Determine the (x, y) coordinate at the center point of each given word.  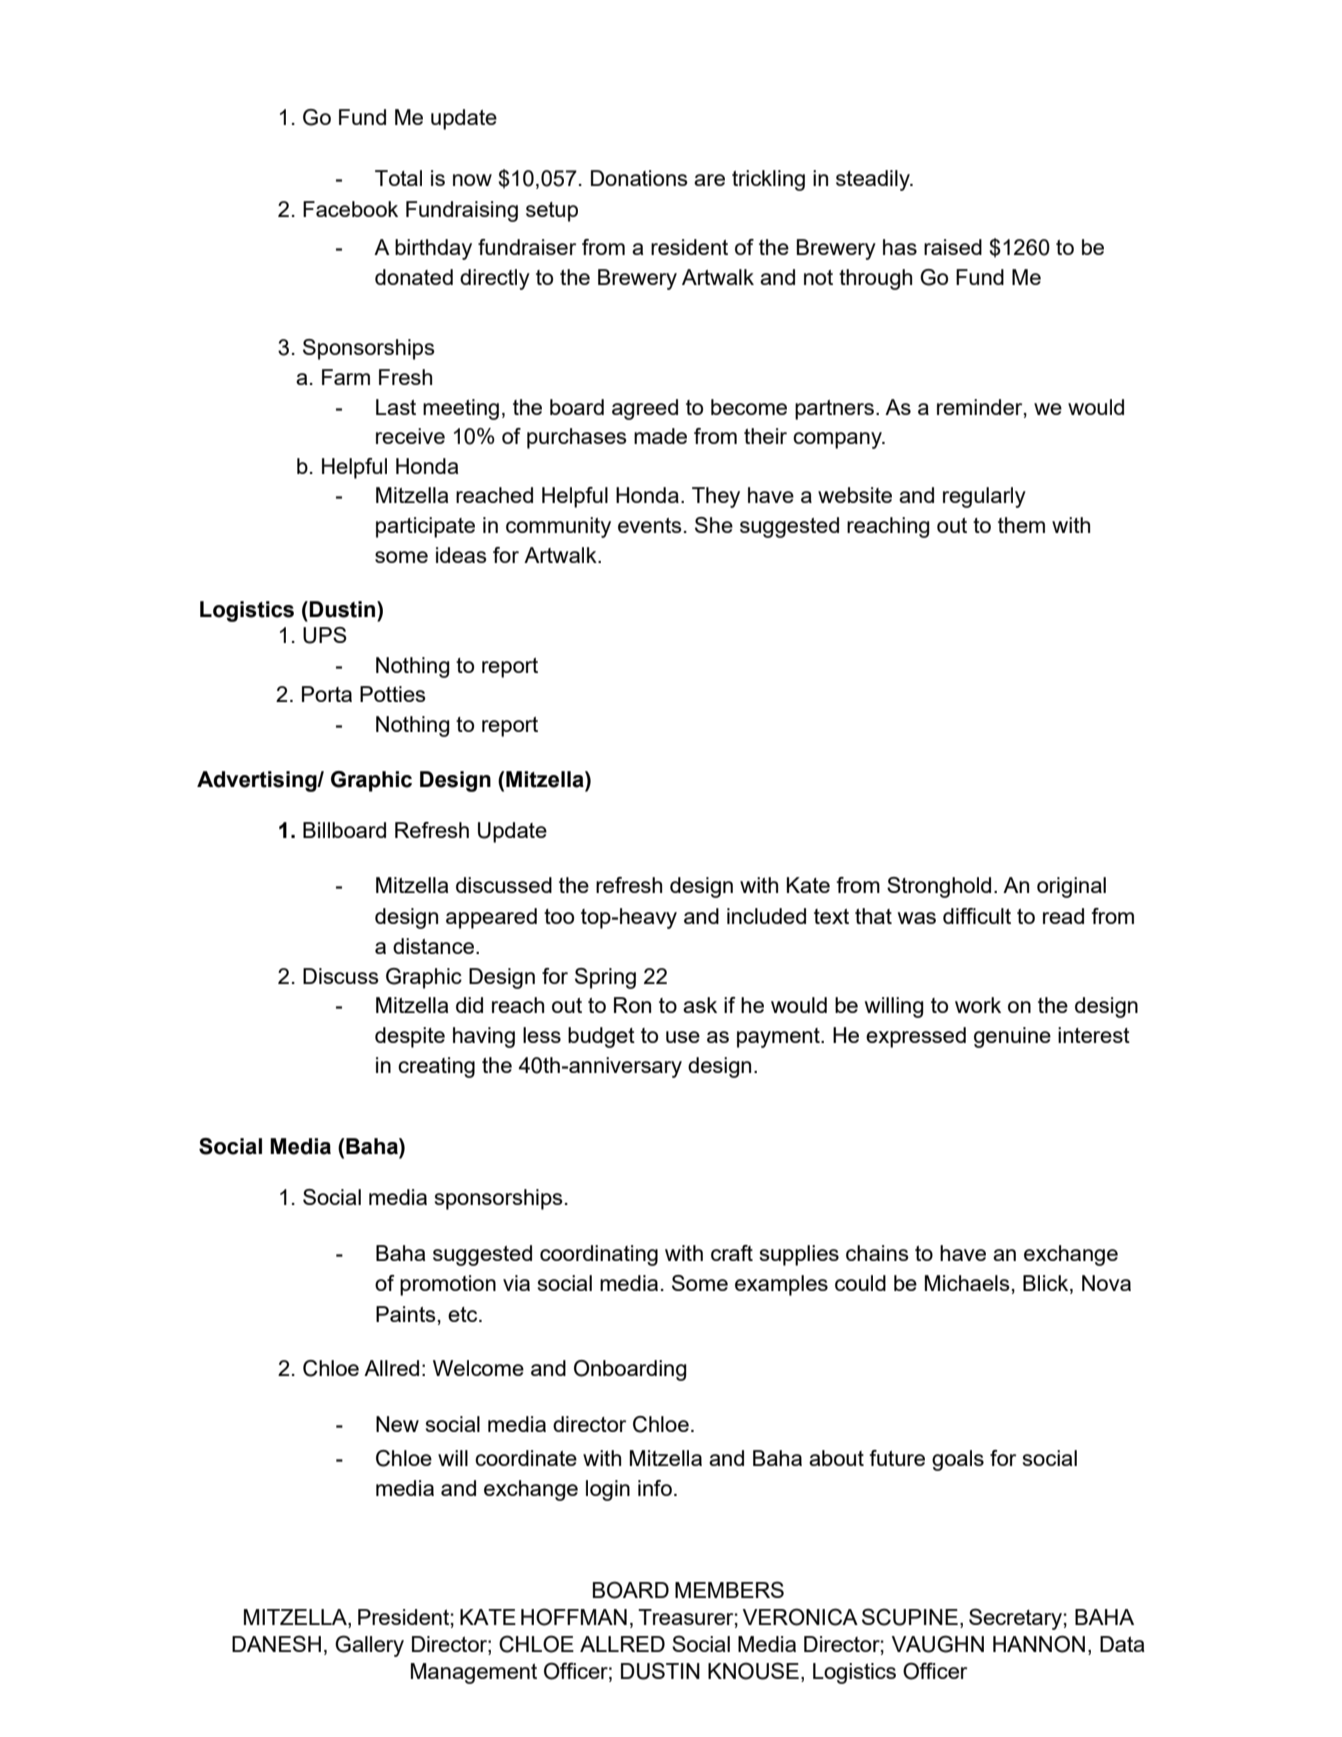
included (766, 916)
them (1021, 525)
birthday (433, 249)
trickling (768, 180)
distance (433, 946)
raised (953, 247)
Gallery (369, 1646)
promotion (448, 1285)
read (1063, 916)
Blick (1047, 1284)
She (714, 525)
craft (732, 1253)
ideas (461, 555)
